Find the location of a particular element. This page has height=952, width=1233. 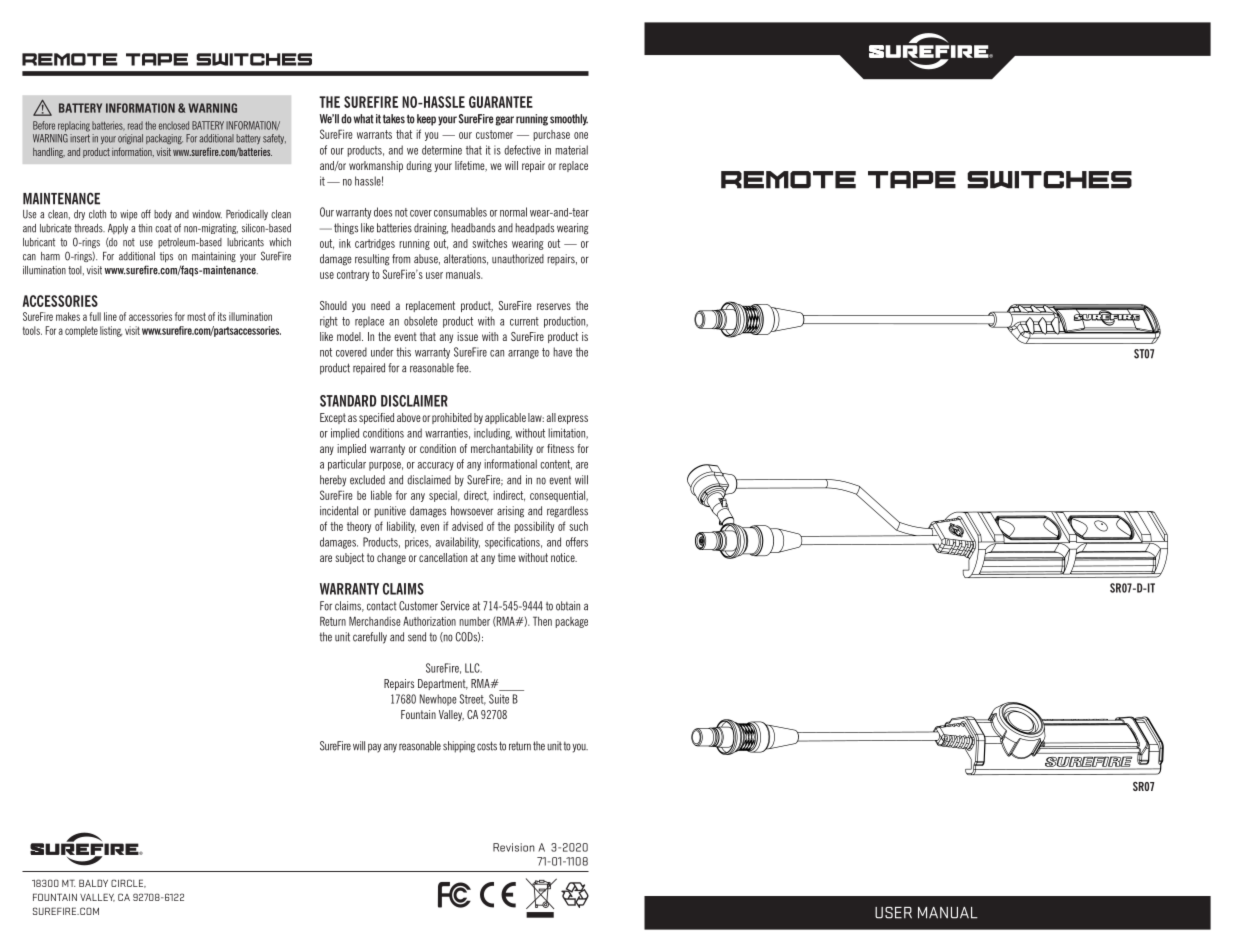

listing is located at coordinates (111, 331).
